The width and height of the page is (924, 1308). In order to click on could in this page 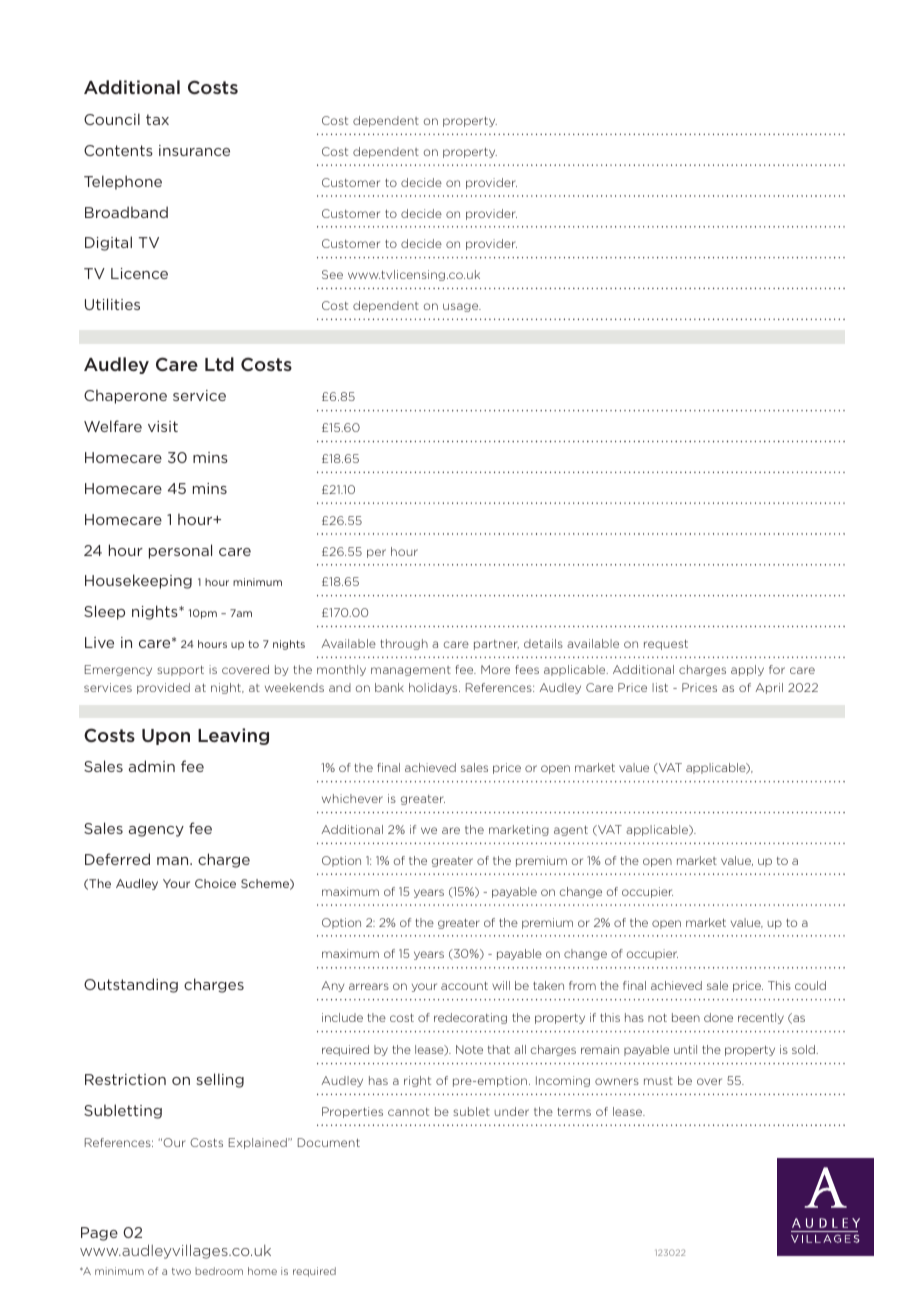, I will do `click(810, 985)`.
